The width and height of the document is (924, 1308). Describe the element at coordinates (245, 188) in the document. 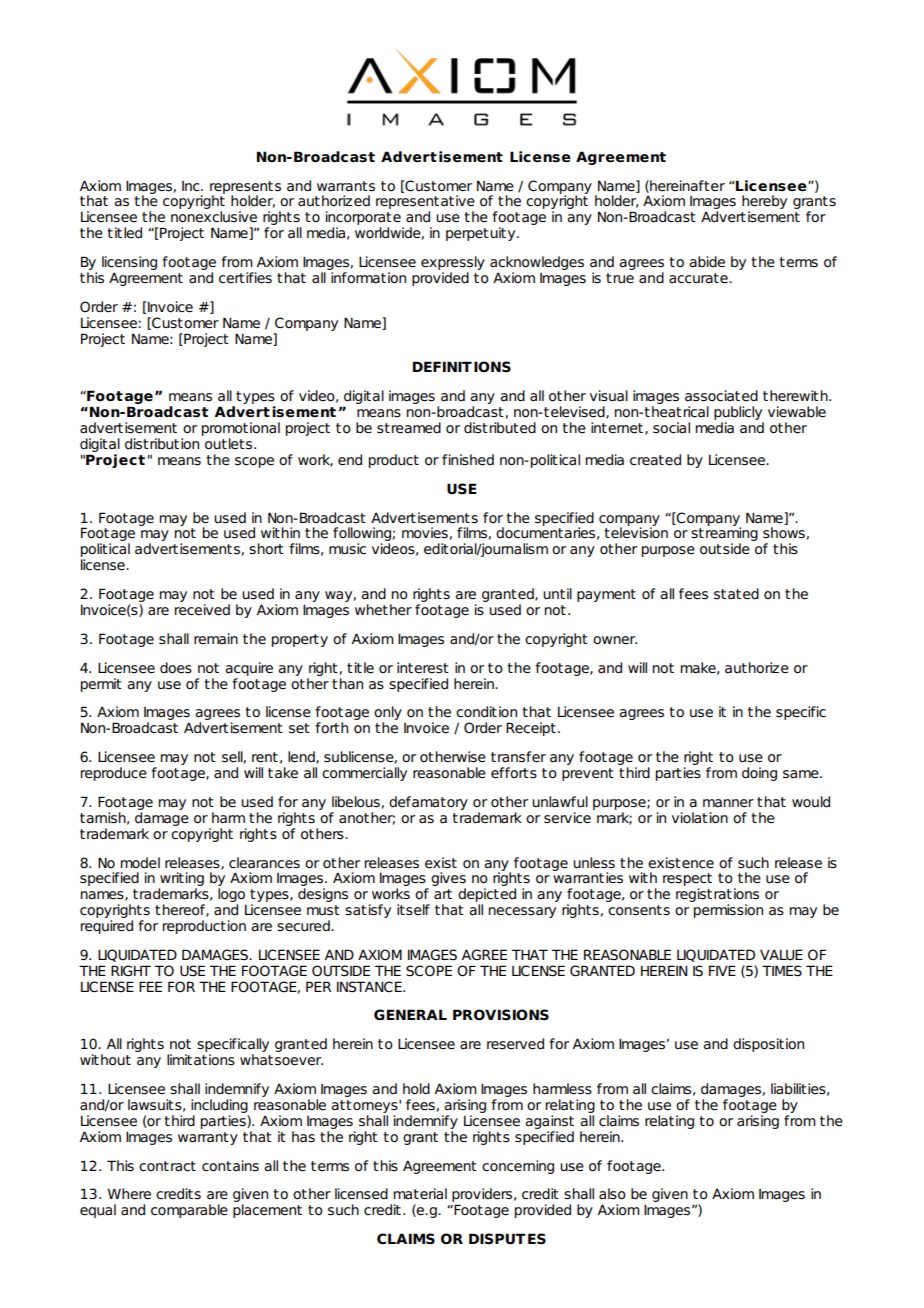

I see `represents` at that location.
